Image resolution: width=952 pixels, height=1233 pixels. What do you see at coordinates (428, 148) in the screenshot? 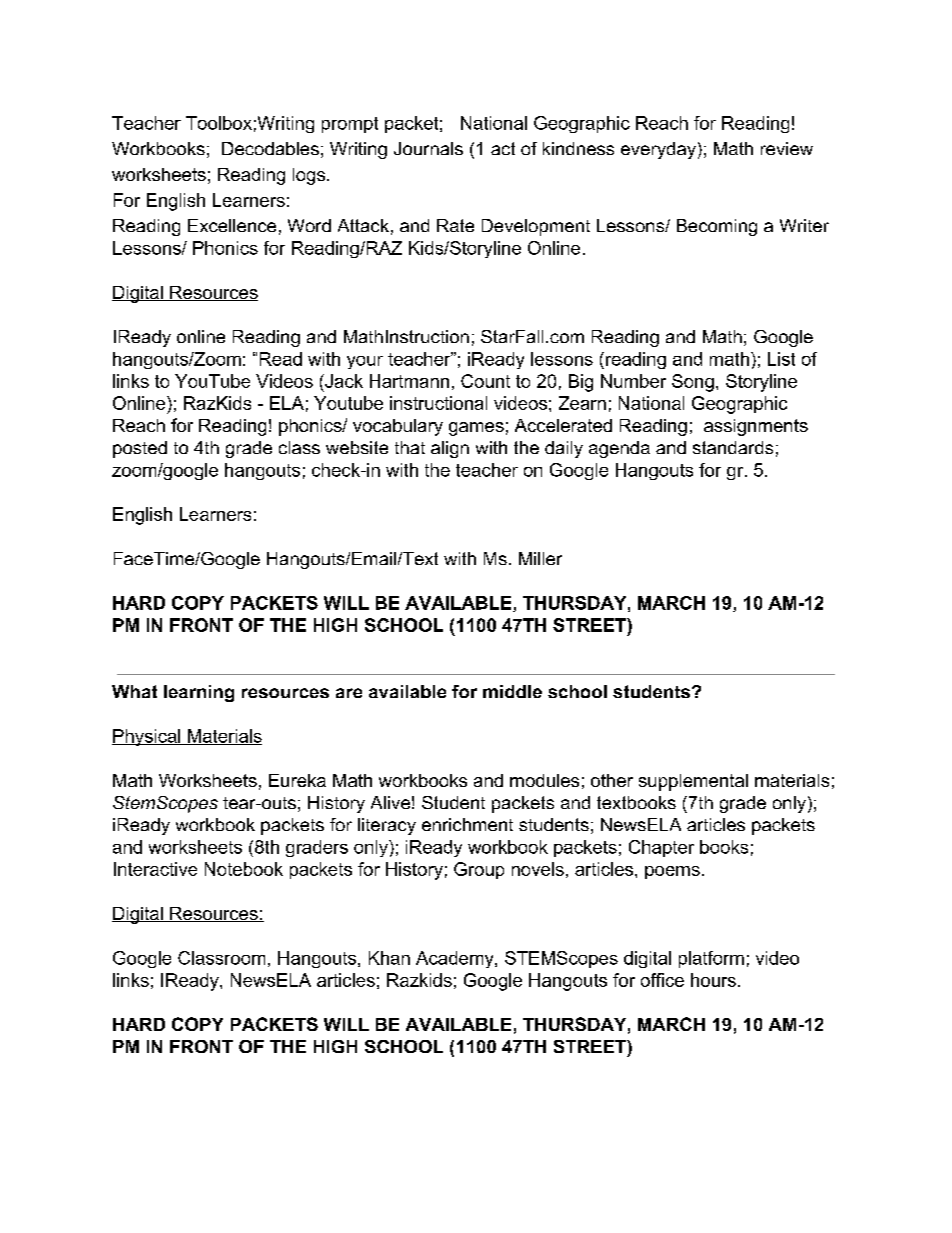
I see `Journals` at bounding box center [428, 148].
